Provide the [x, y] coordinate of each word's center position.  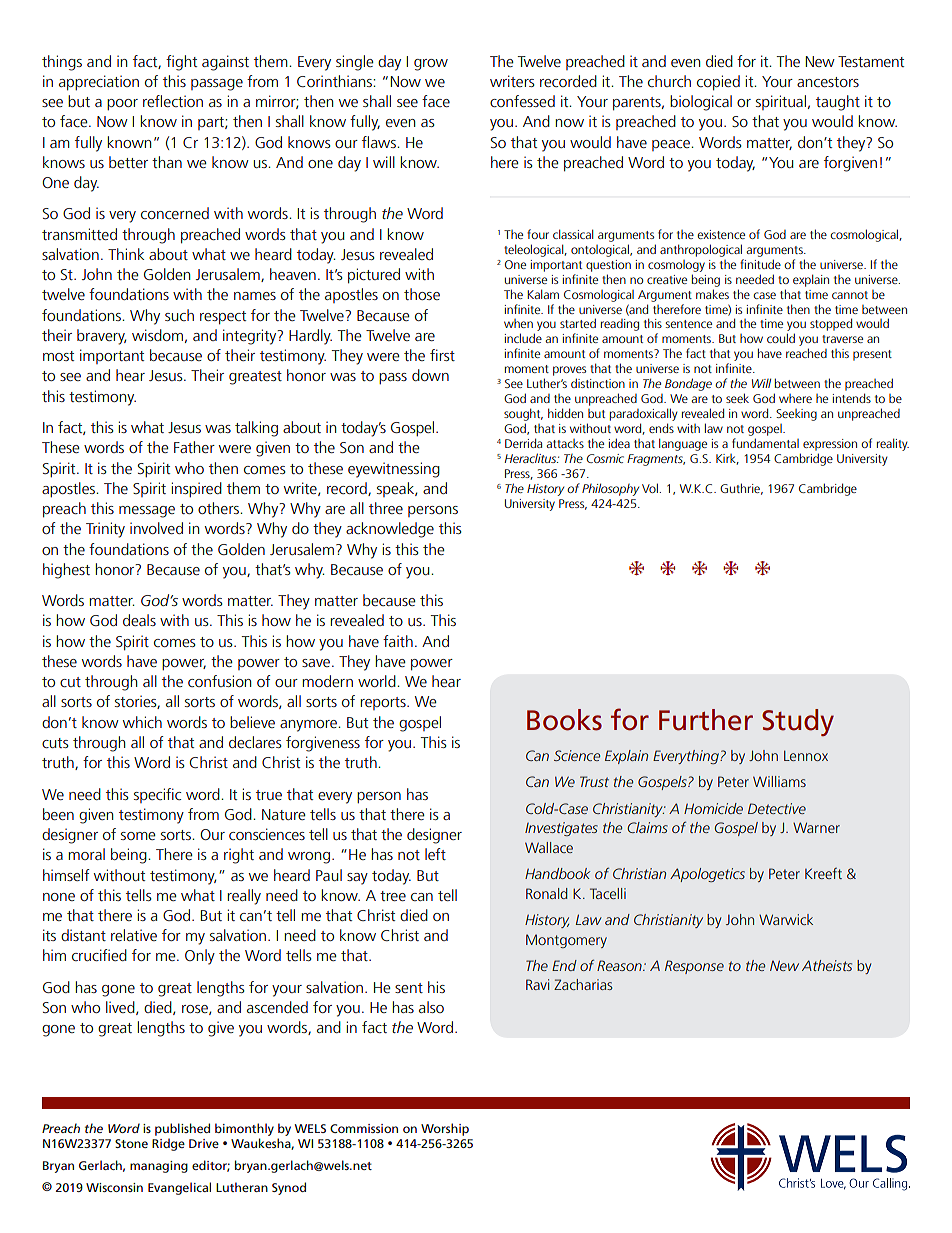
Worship [445, 1129]
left [435, 854]
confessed [522, 101]
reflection [173, 101]
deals [139, 620]
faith [398, 641]
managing [159, 1167]
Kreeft [823, 873]
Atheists [827, 965]
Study [798, 722]
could [781, 338]
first [442, 355]
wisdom [157, 335]
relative [134, 935]
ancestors [828, 82]
